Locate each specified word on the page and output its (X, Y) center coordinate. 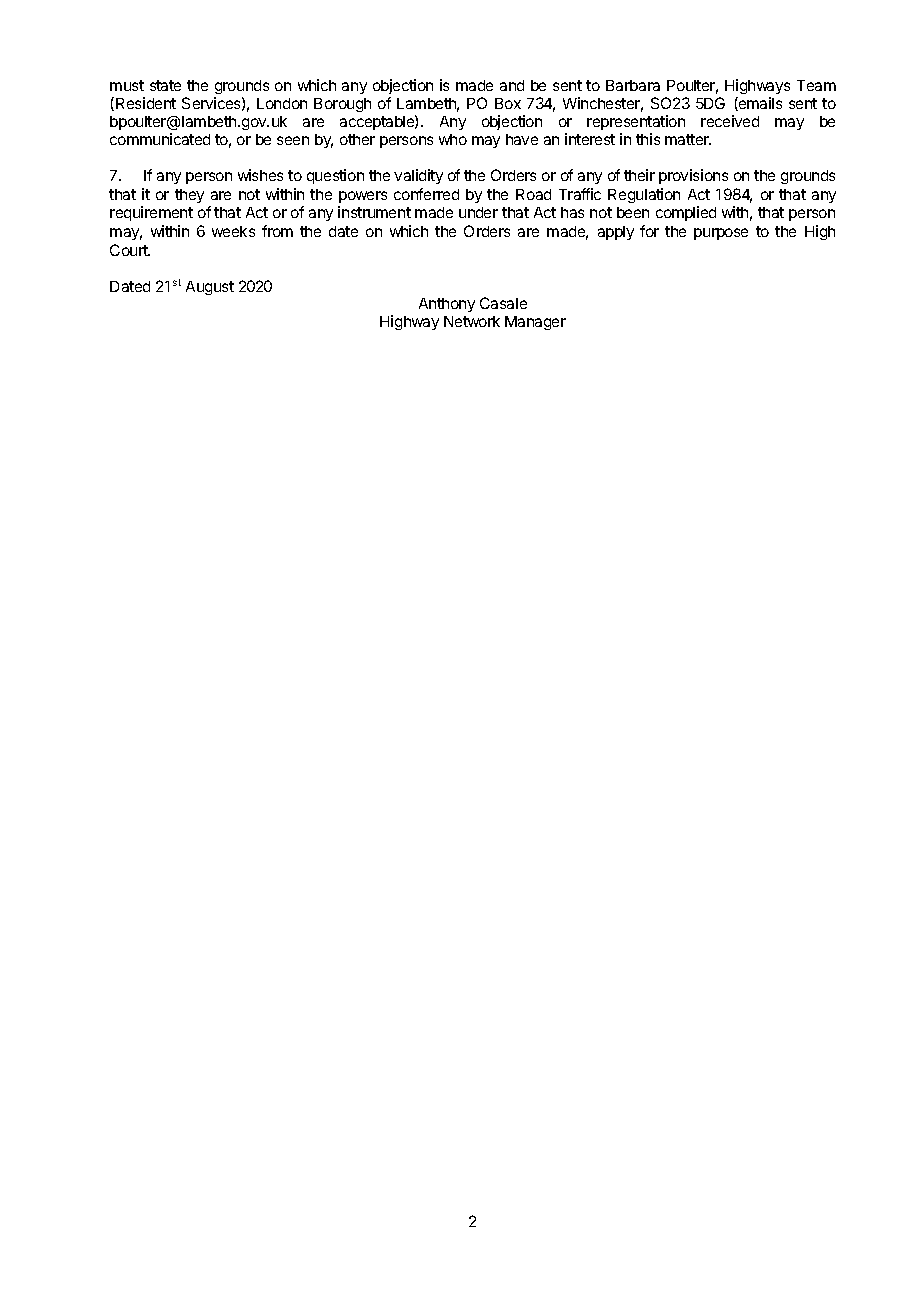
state (165, 85)
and (512, 85)
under (478, 212)
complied (686, 213)
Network (472, 321)
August (210, 288)
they (189, 196)
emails (759, 104)
